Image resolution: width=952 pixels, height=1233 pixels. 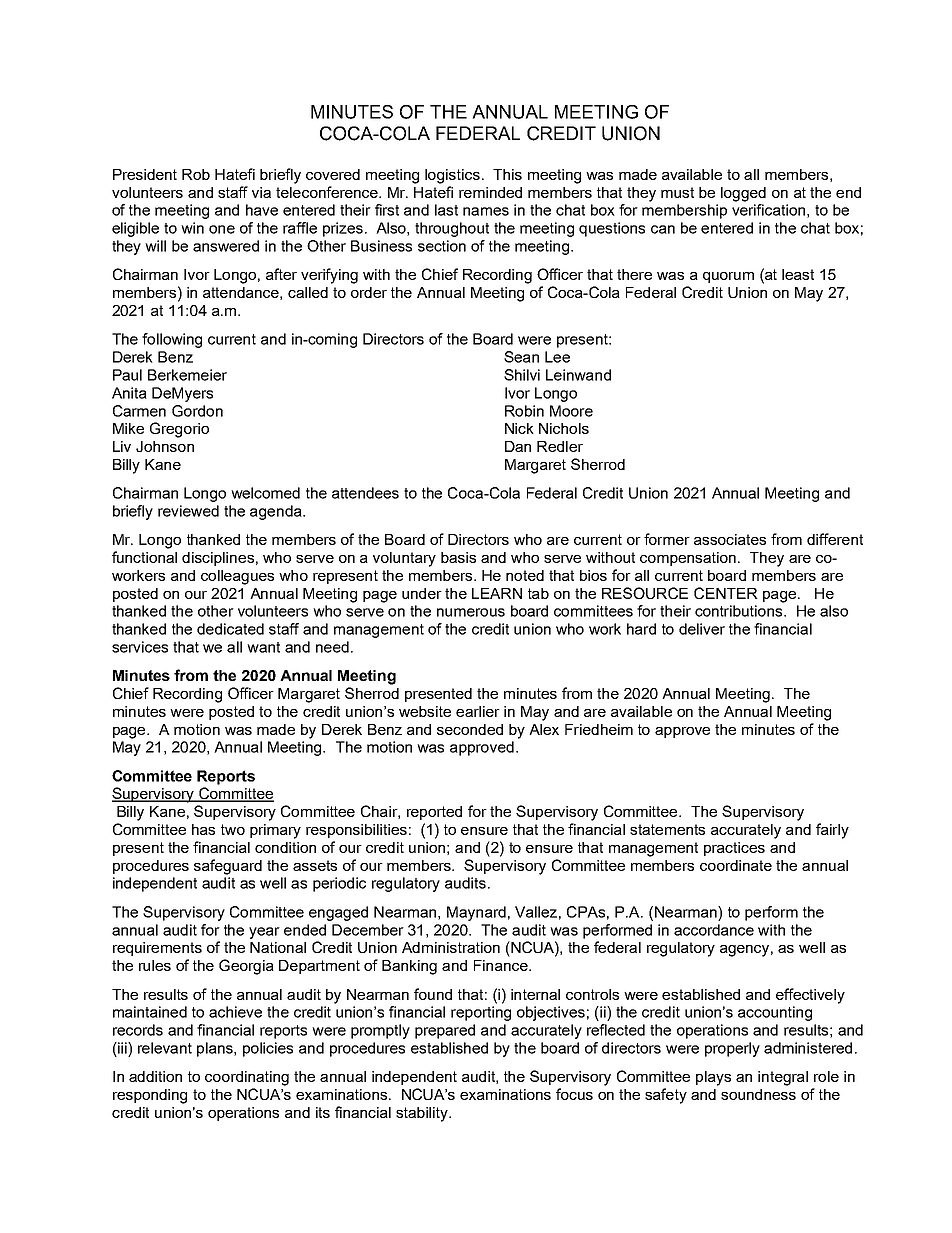 I want to click on contributions, so click(x=740, y=611).
